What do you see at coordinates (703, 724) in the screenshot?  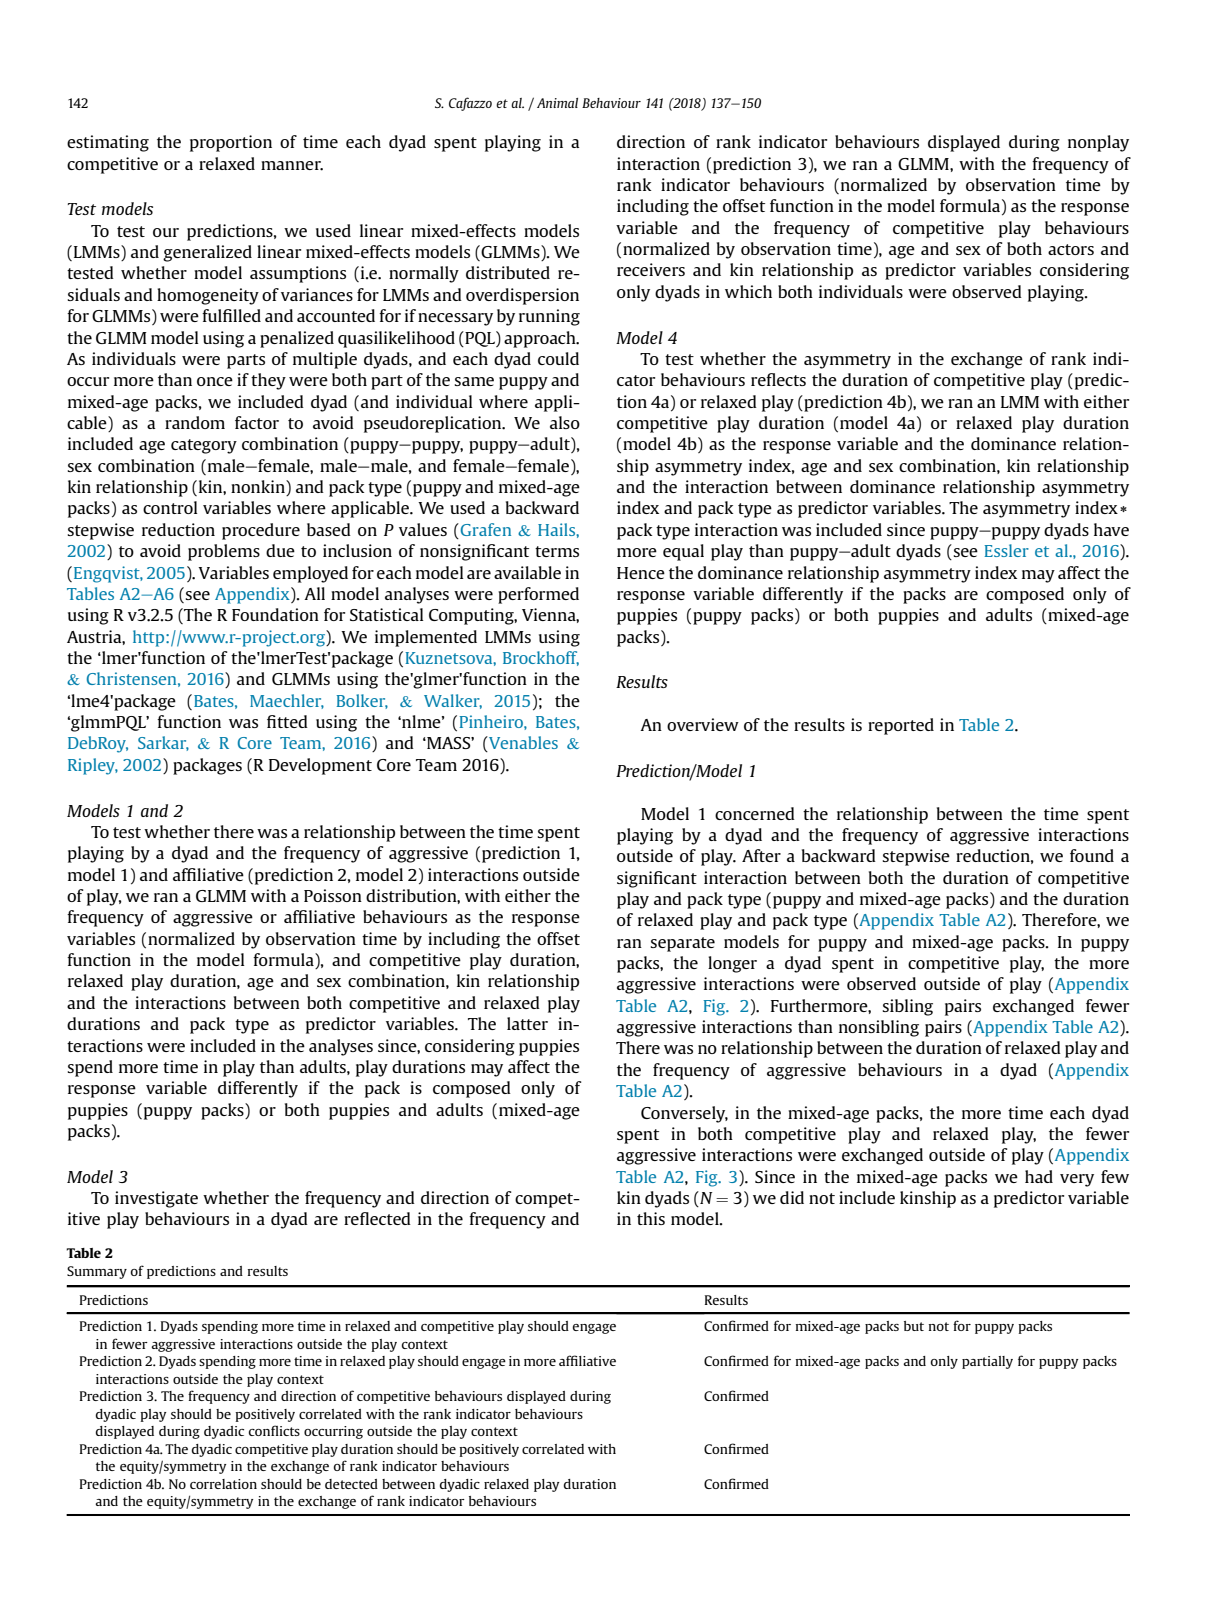 I see `overview` at bounding box center [703, 724].
